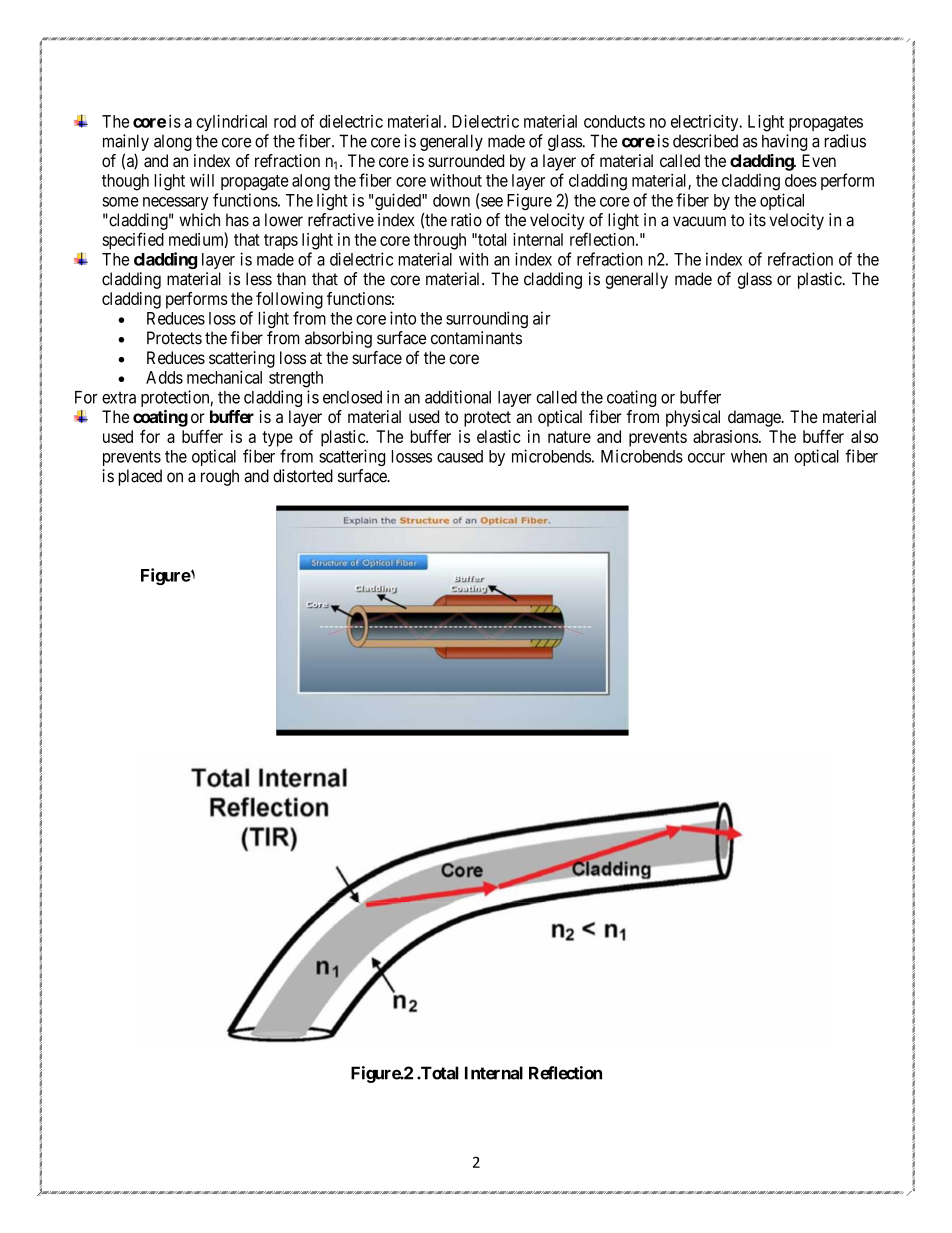 The width and height of the page is (952, 1233). What do you see at coordinates (476, 338) in the page?
I see `contaminants` at bounding box center [476, 338].
